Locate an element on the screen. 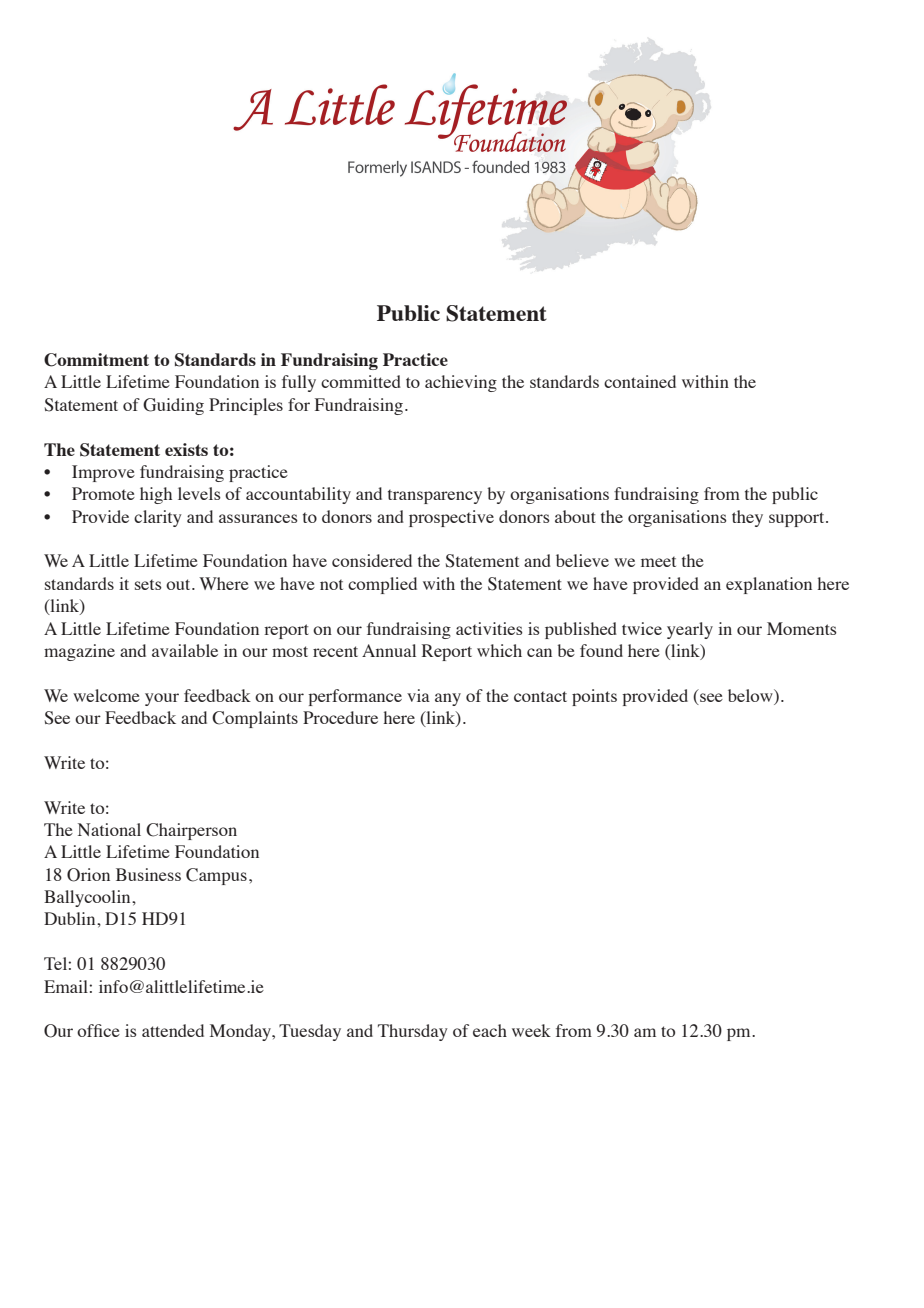 Image resolution: width=924 pixels, height=1308 pixels. Business is located at coordinates (148, 874).
